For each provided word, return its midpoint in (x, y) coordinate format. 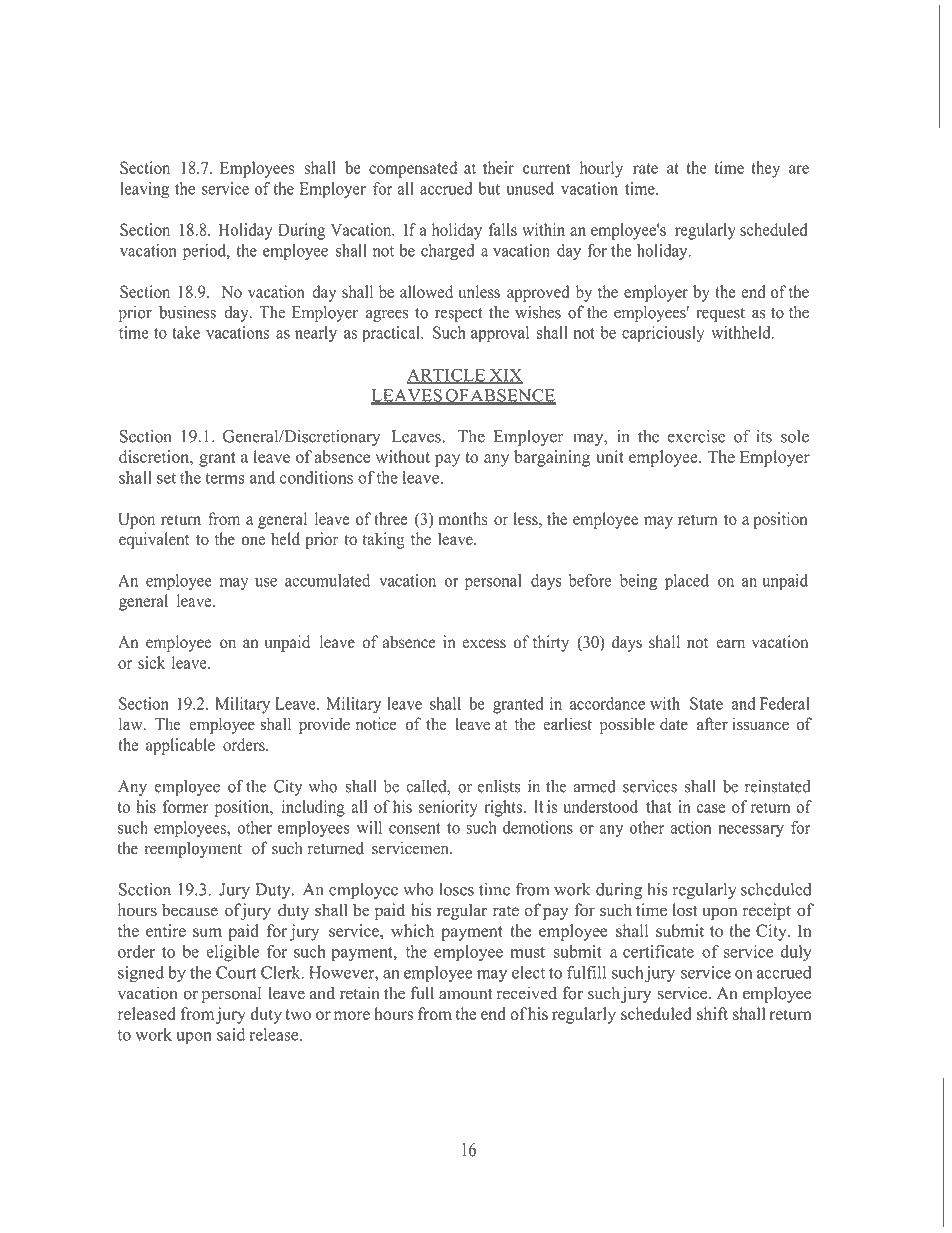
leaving (144, 190)
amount (465, 994)
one (253, 541)
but (489, 188)
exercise (696, 436)
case (710, 808)
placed (687, 582)
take (186, 332)
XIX (505, 376)
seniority (448, 808)
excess (484, 644)
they (765, 169)
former (186, 806)
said (231, 1034)
